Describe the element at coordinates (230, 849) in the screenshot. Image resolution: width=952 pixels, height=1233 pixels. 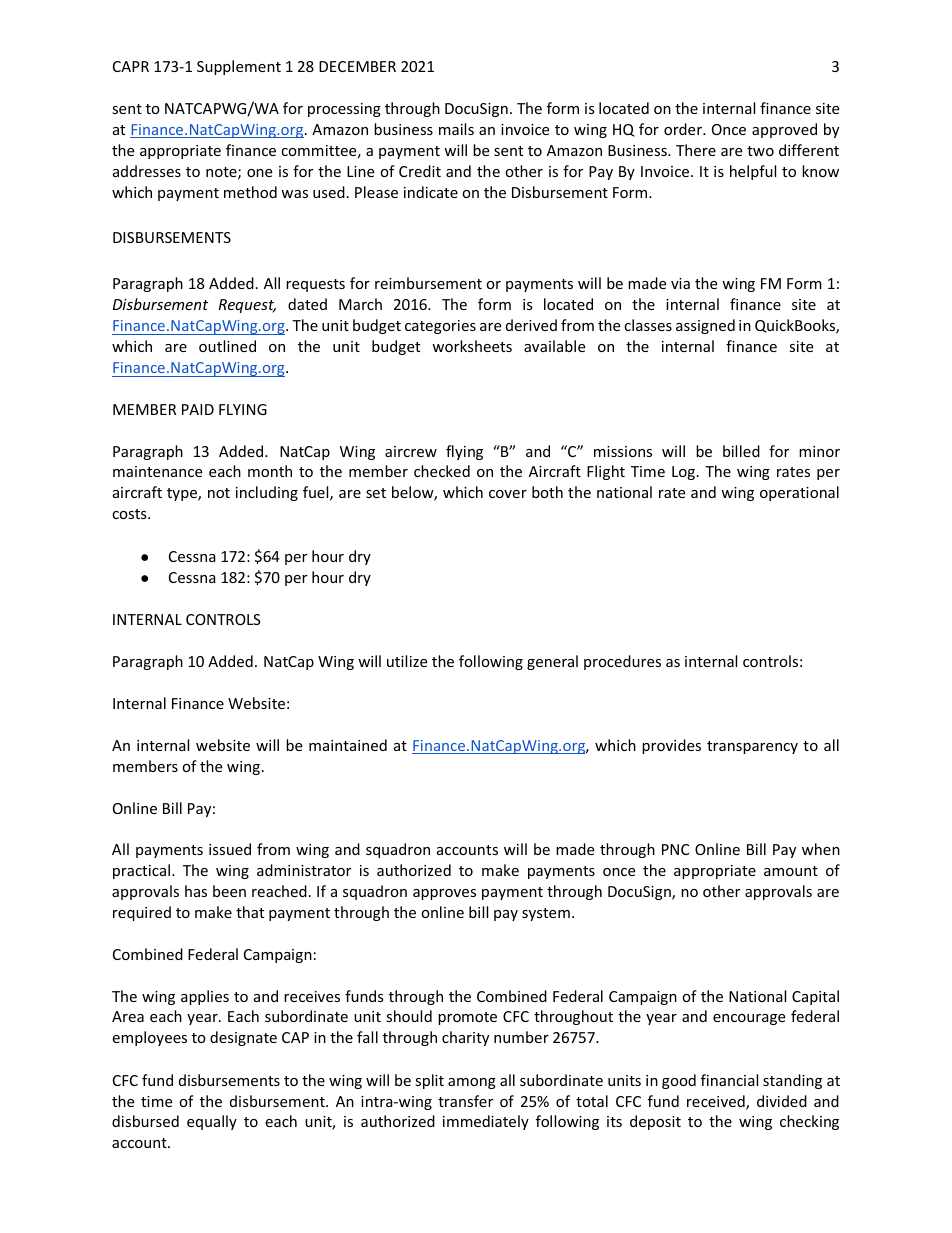
I see `issued` at that location.
